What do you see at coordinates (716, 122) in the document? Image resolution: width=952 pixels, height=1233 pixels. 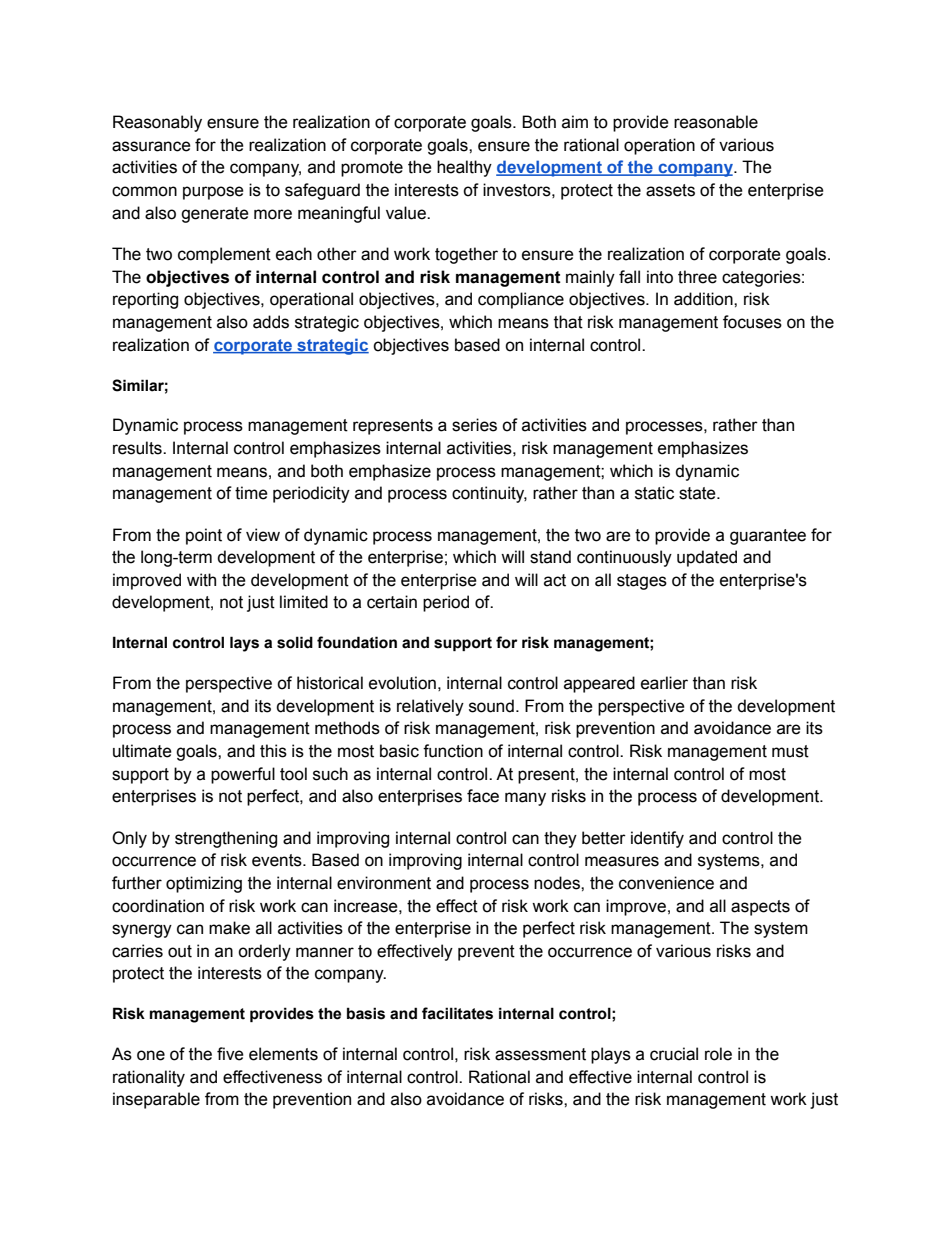 I see `reasonable` at bounding box center [716, 122].
